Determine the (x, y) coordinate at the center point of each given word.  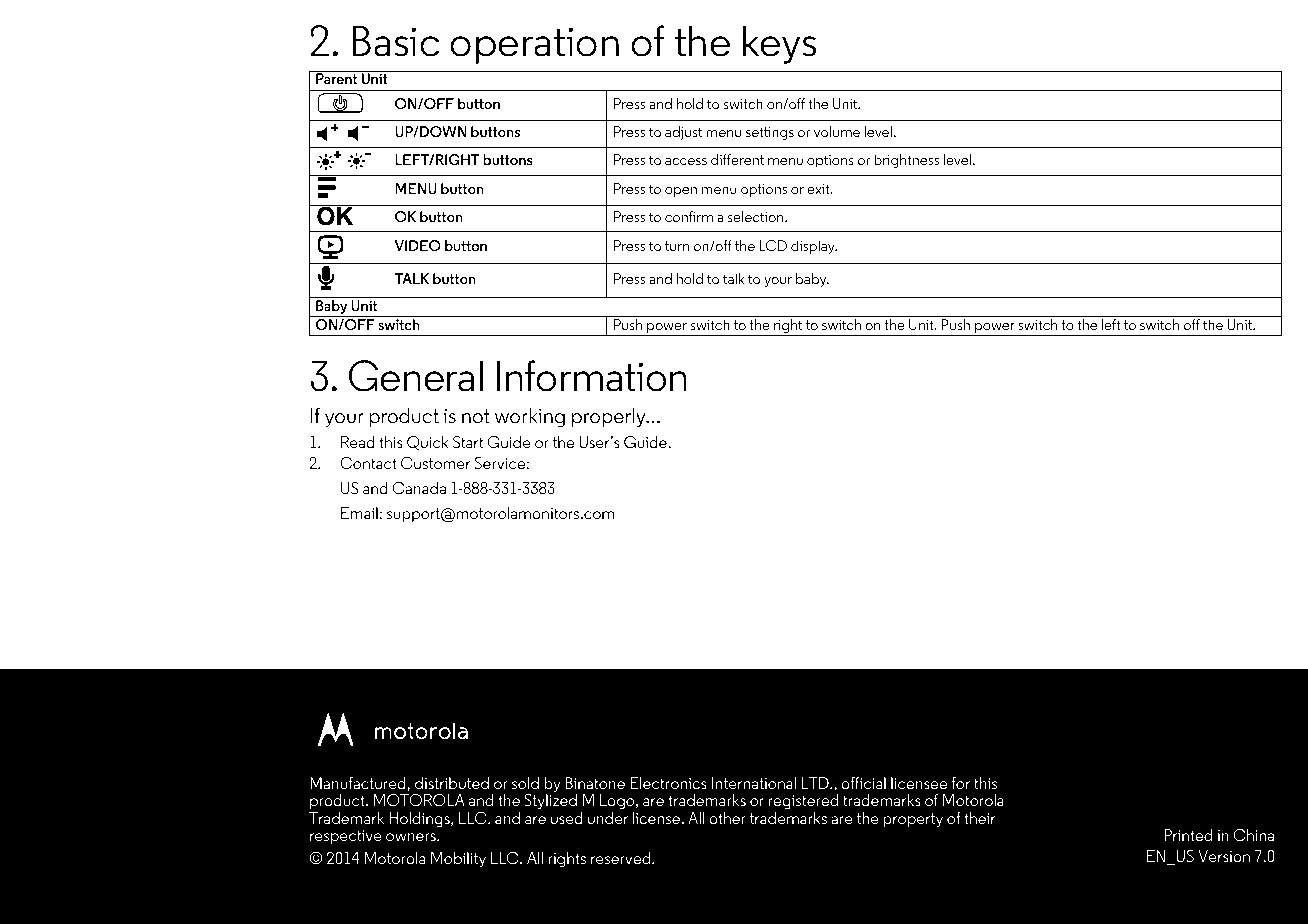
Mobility (458, 859)
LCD (773, 245)
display (814, 247)
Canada (419, 488)
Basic (396, 41)
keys (779, 44)
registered (803, 801)
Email (359, 513)
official (863, 783)
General (416, 376)
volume (837, 131)
